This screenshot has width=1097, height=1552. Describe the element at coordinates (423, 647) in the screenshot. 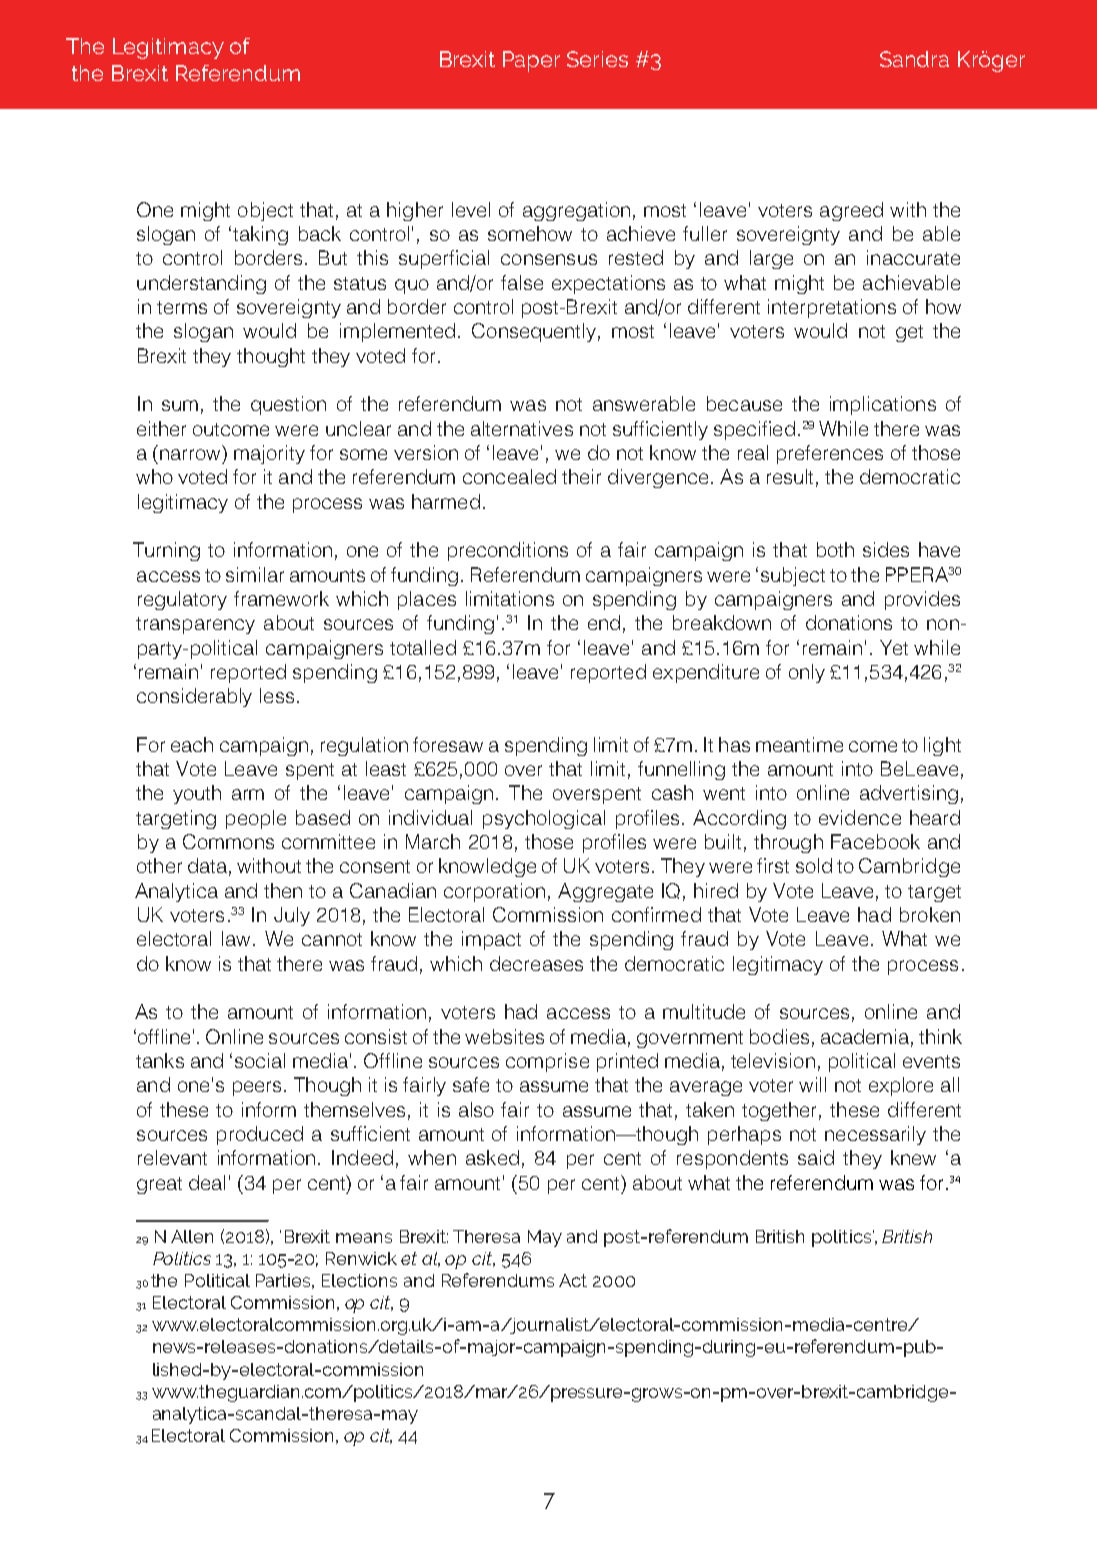

I see `totalled` at that location.
